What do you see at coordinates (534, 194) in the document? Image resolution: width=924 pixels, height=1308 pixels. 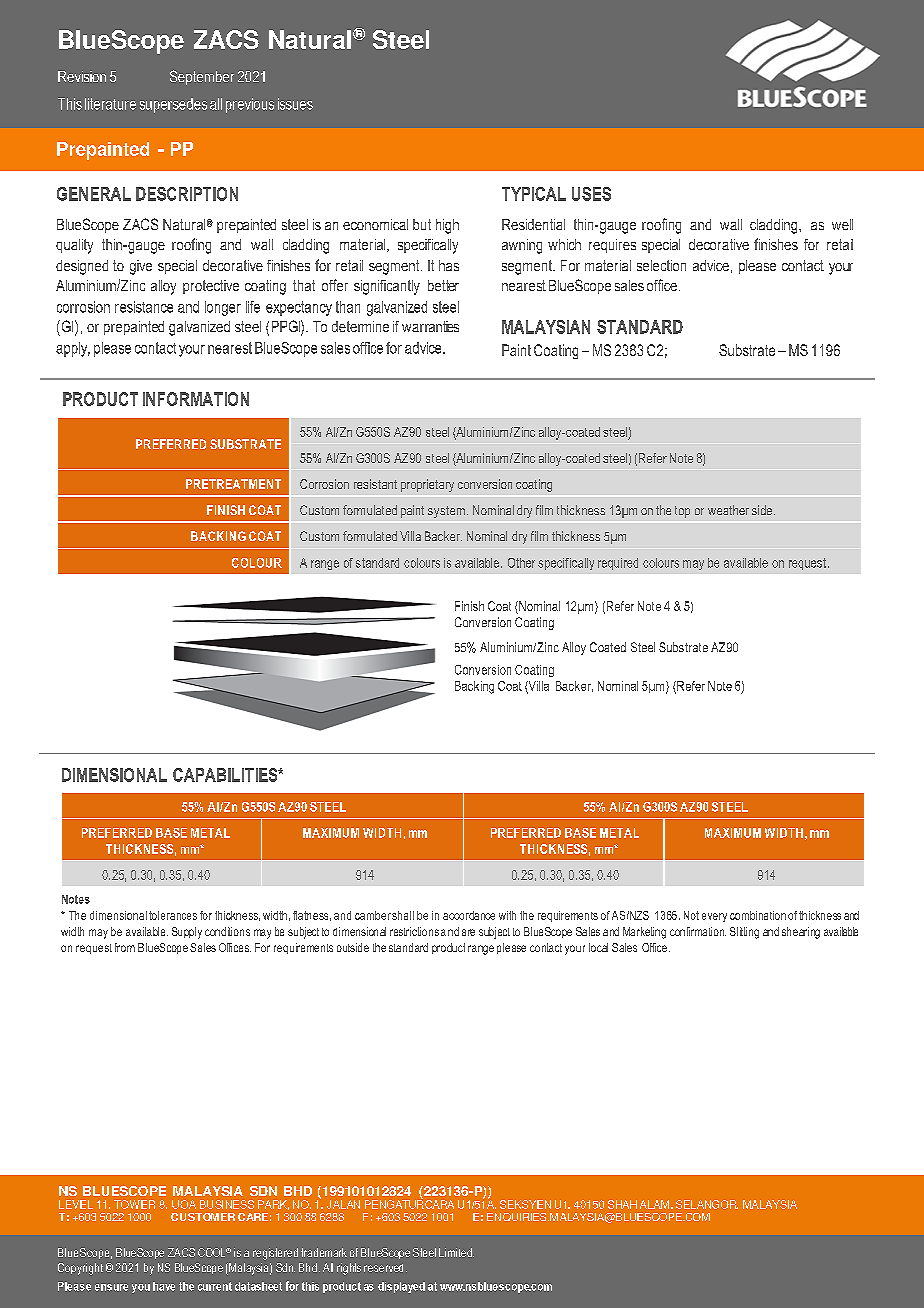 I see `TYPICAL` at bounding box center [534, 194].
